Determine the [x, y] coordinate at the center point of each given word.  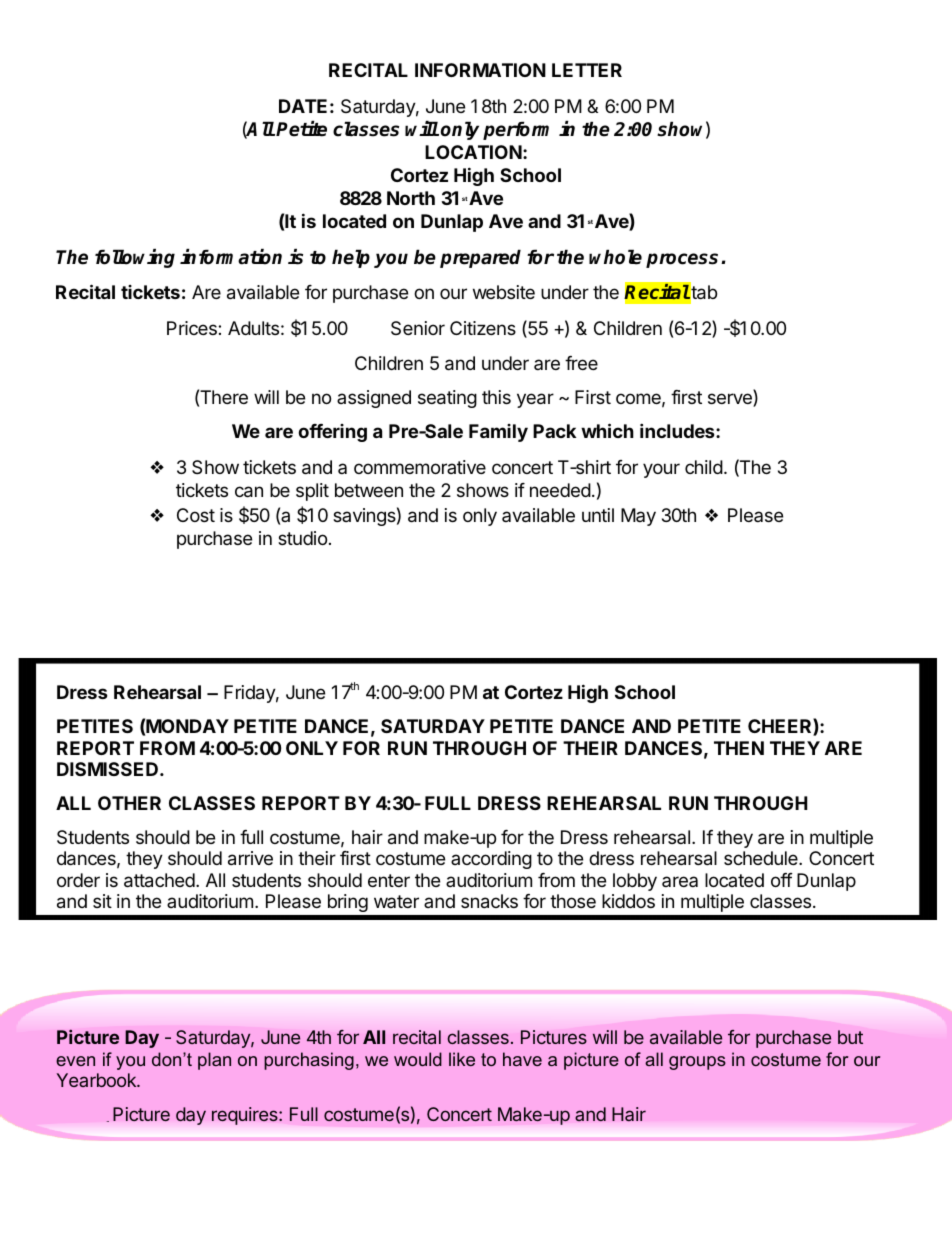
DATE [303, 106]
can [249, 492]
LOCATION [473, 152]
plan [214, 1061]
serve [731, 400]
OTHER [129, 803]
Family [498, 433]
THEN [739, 748]
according [491, 860]
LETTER [587, 70]
